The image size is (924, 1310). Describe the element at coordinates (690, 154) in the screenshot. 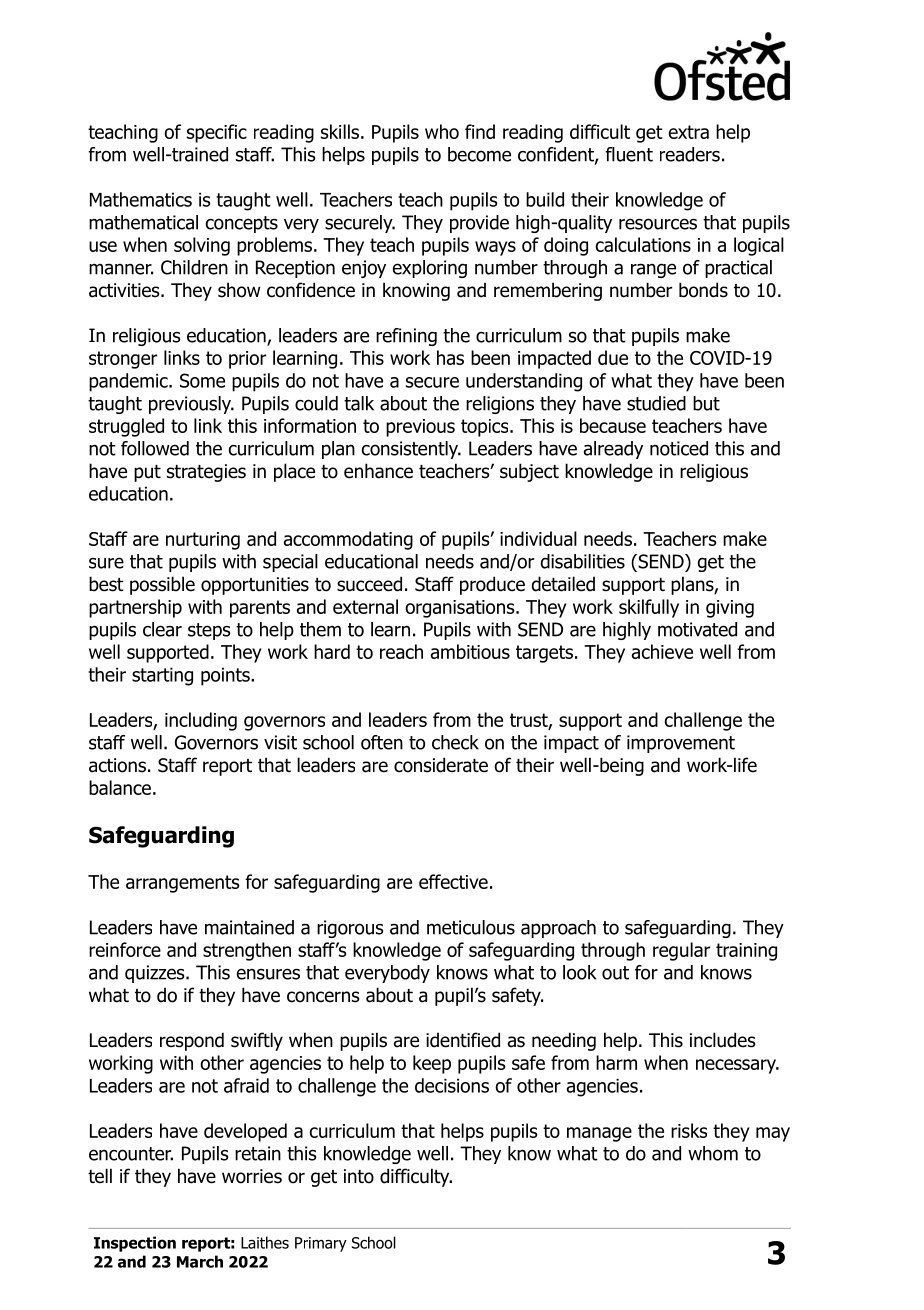

I see `readers` at that location.
